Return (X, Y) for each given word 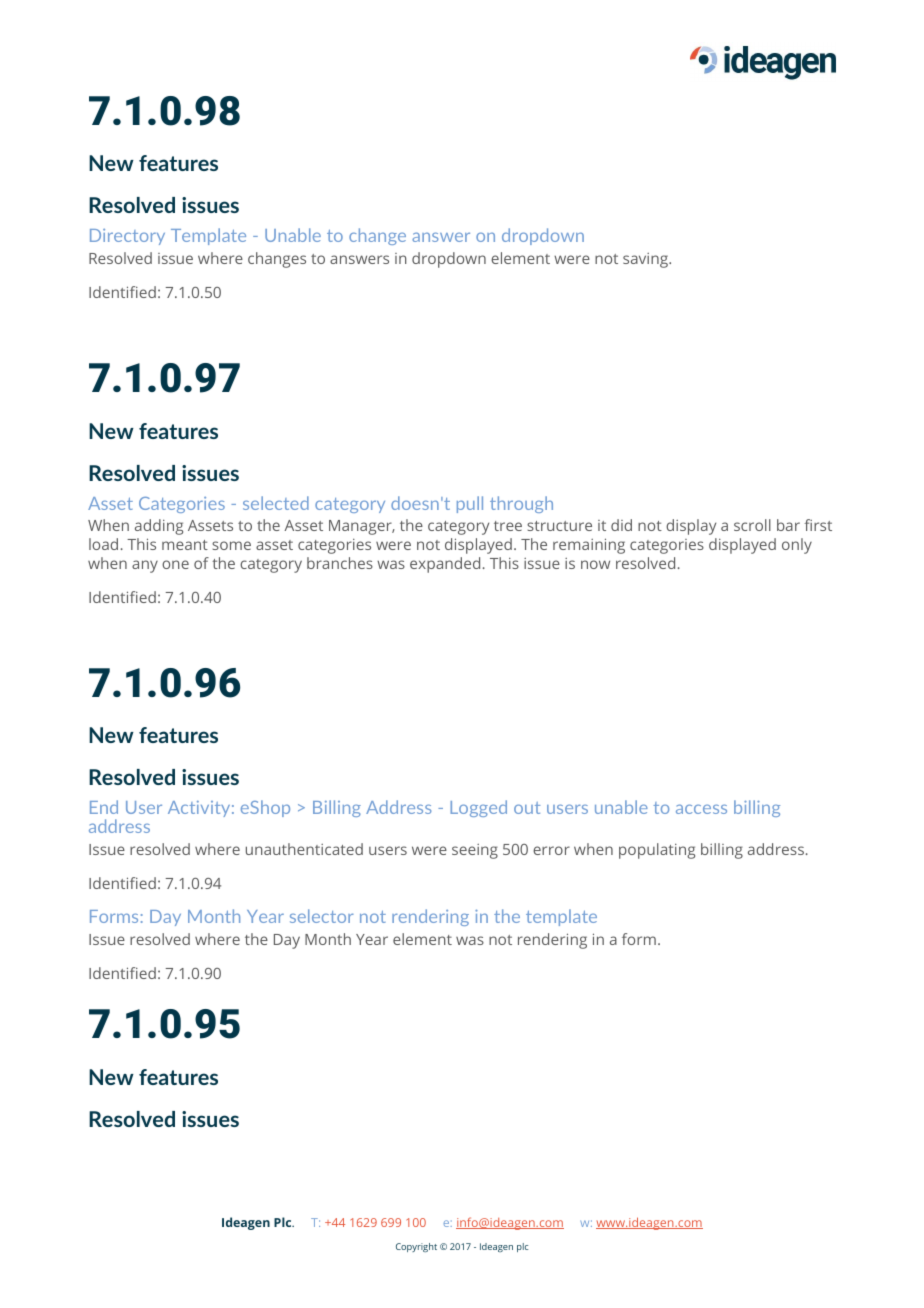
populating (657, 851)
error (551, 850)
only (797, 546)
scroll (752, 525)
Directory (127, 237)
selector (322, 916)
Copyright (416, 1247)
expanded (445, 565)
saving (647, 260)
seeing (475, 851)
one (175, 564)
